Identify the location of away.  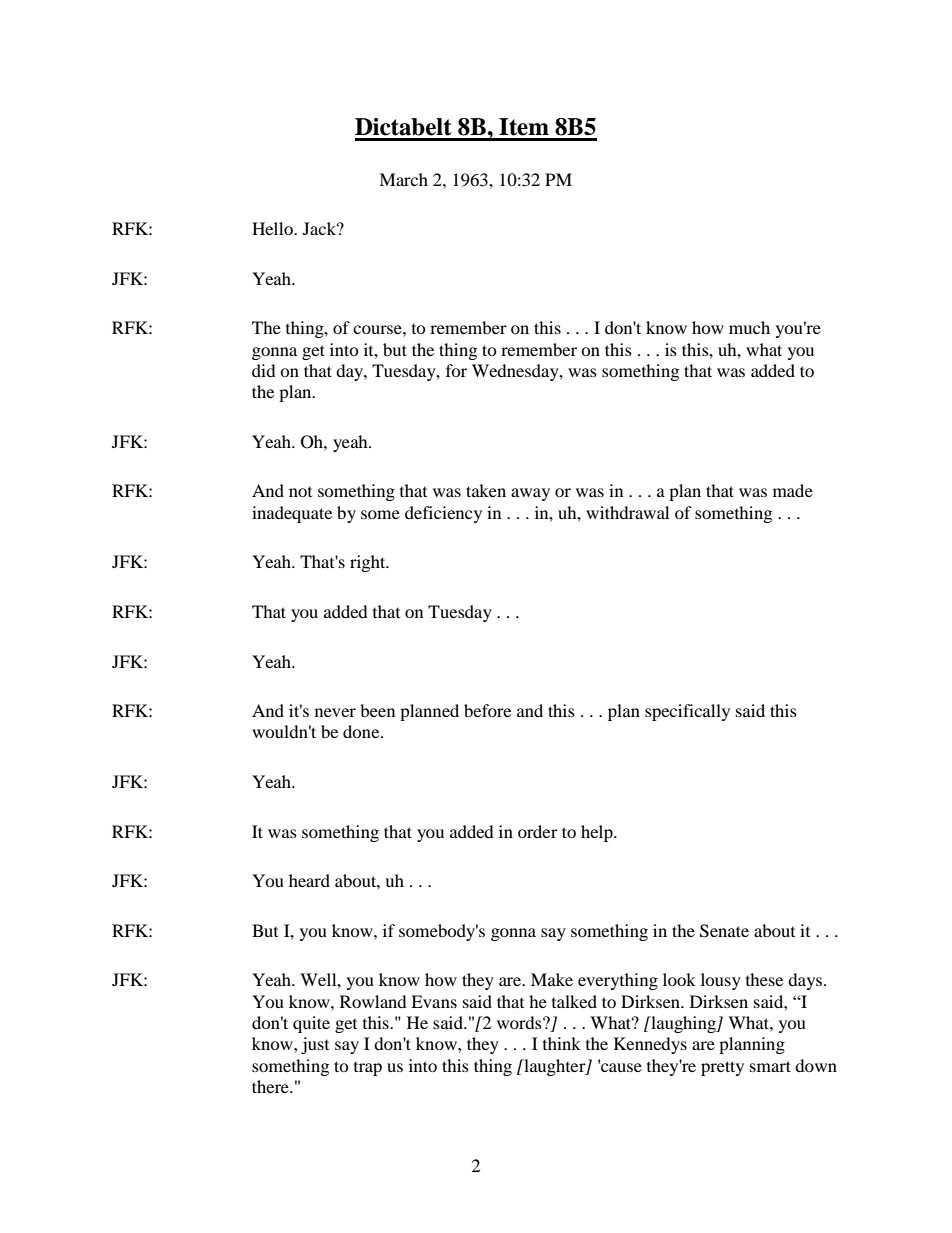
(530, 494).
